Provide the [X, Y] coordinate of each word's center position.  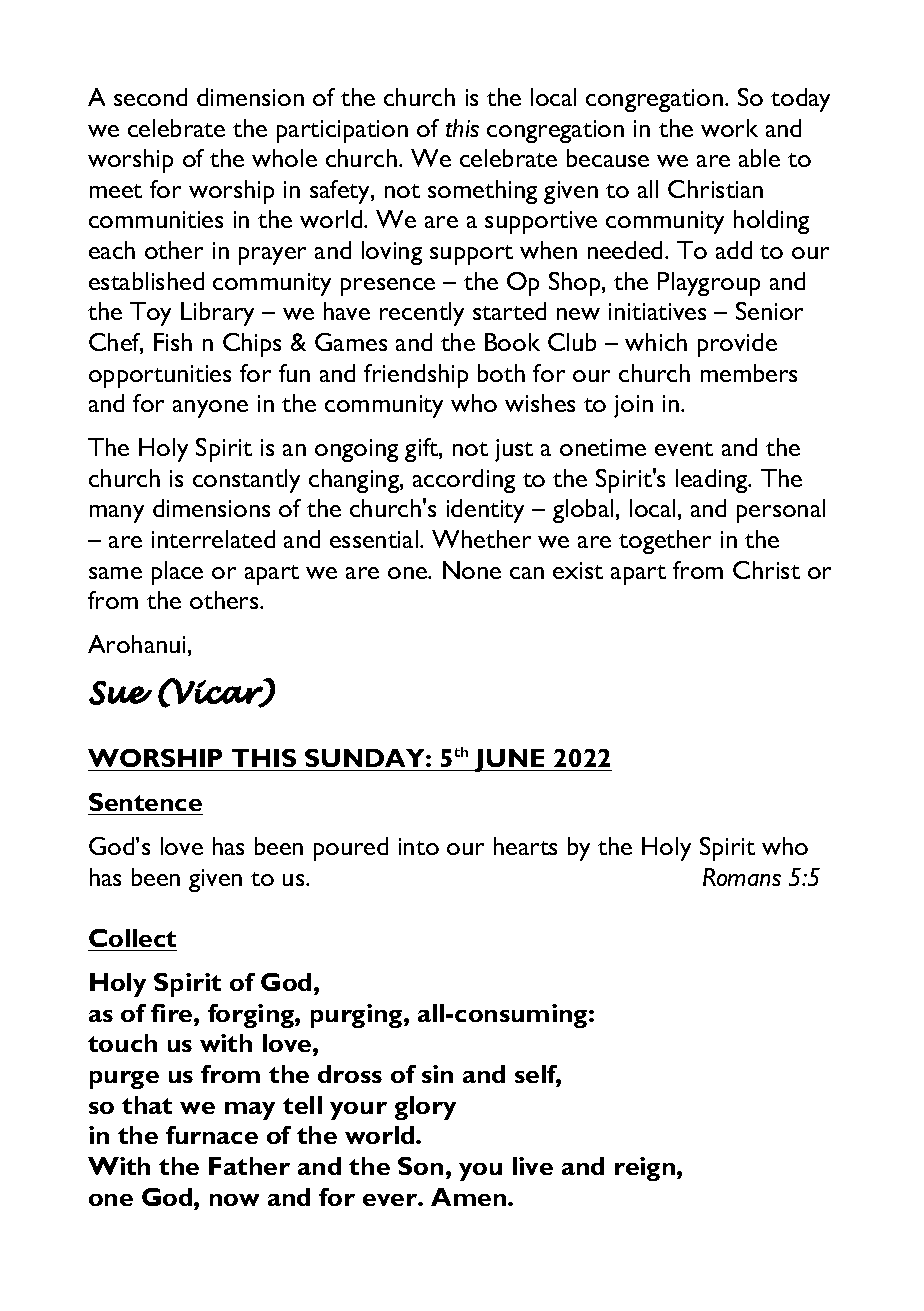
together [665, 542]
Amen [468, 1197]
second [150, 97]
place [177, 573]
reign [646, 1169]
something [482, 192]
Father [249, 1166]
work [729, 128]
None [472, 570]
